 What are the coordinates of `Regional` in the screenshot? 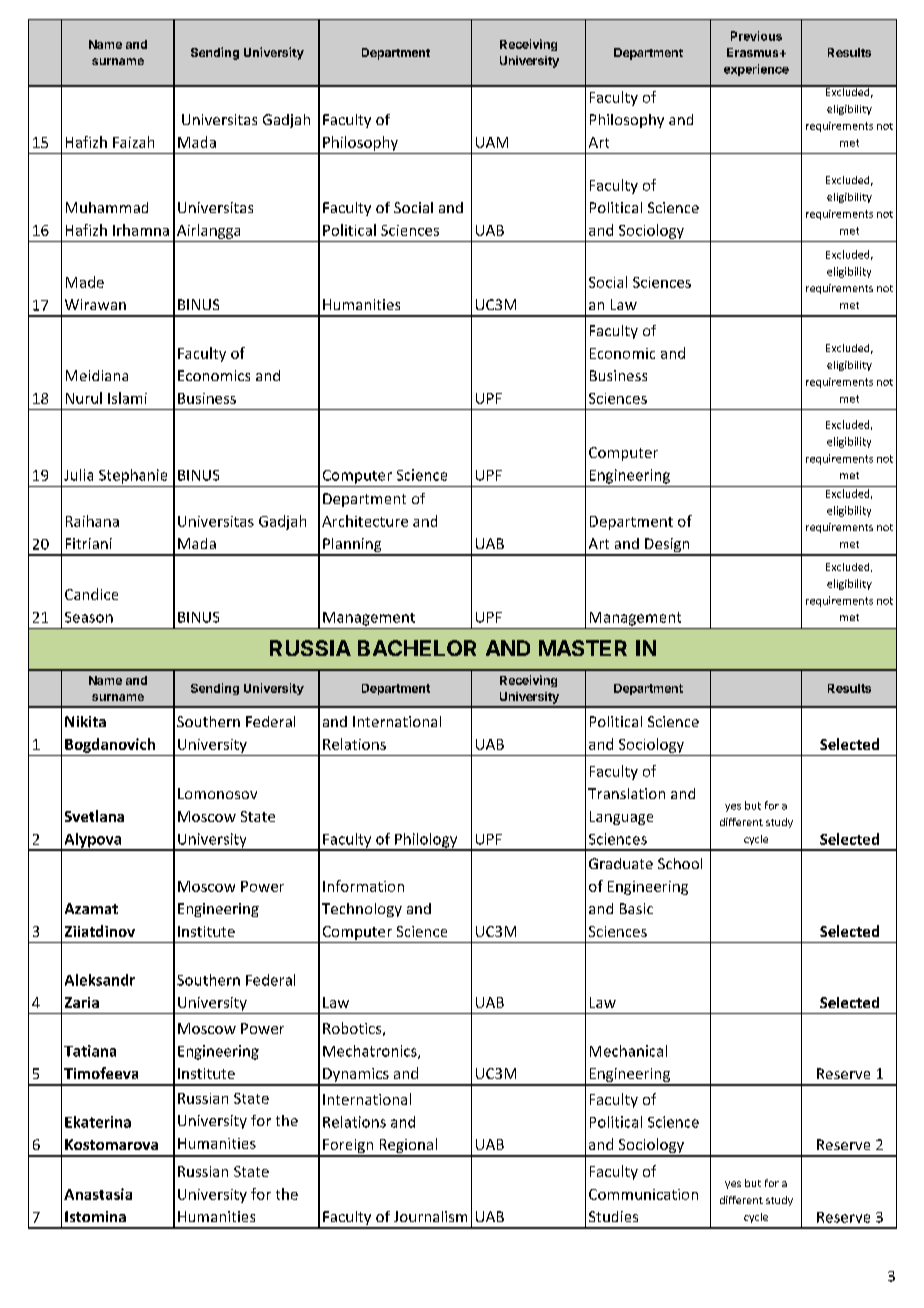 It's located at (408, 1147).
